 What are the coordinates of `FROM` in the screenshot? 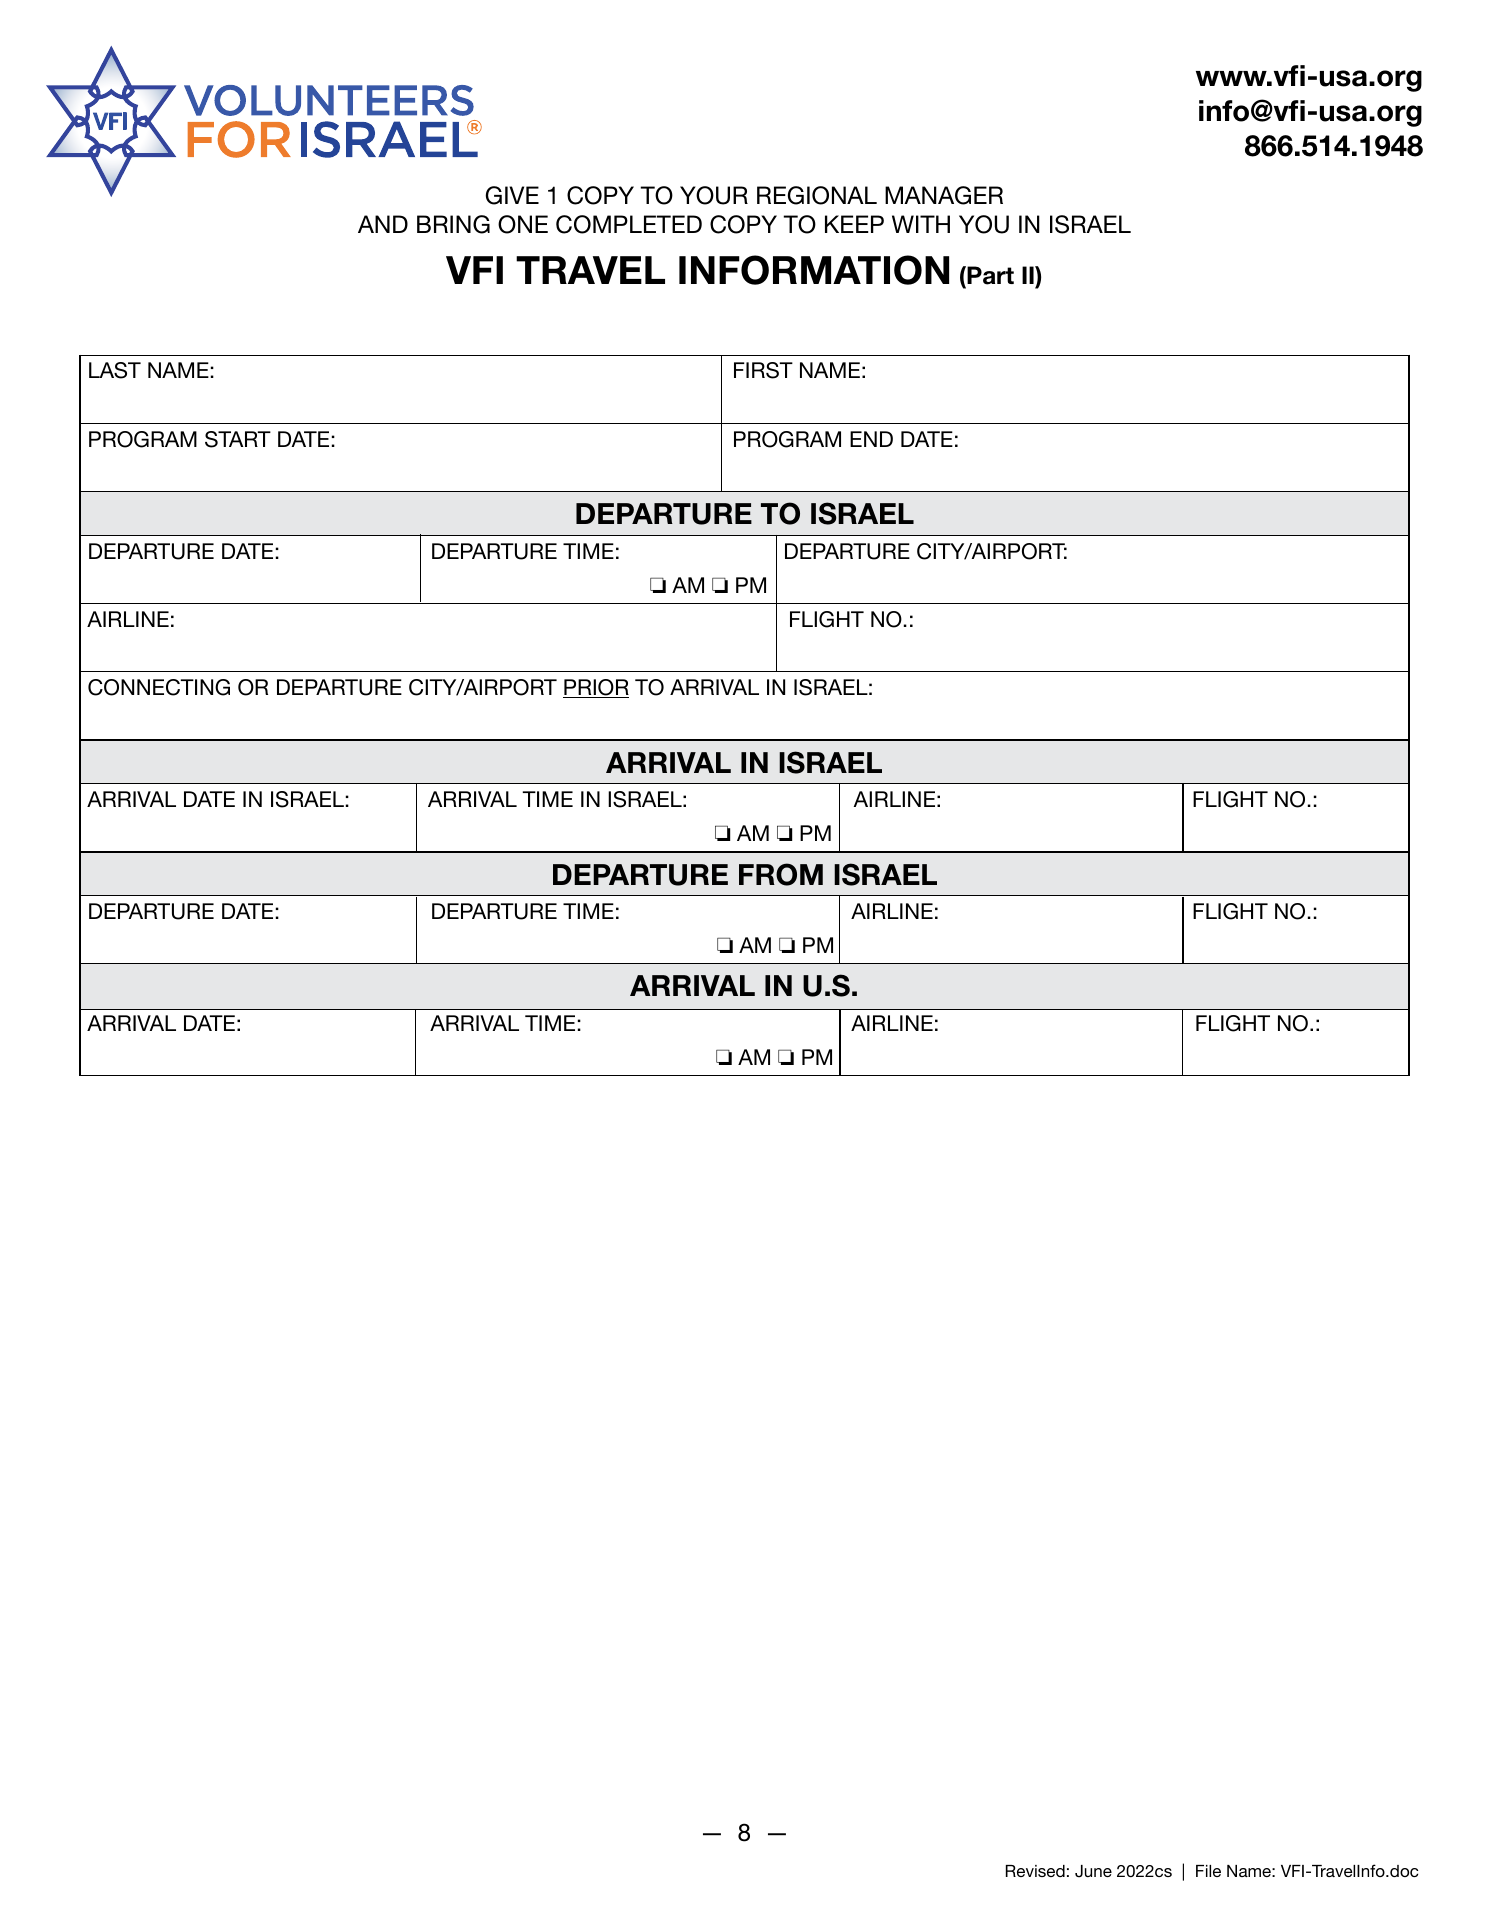 It's located at (781, 874).
